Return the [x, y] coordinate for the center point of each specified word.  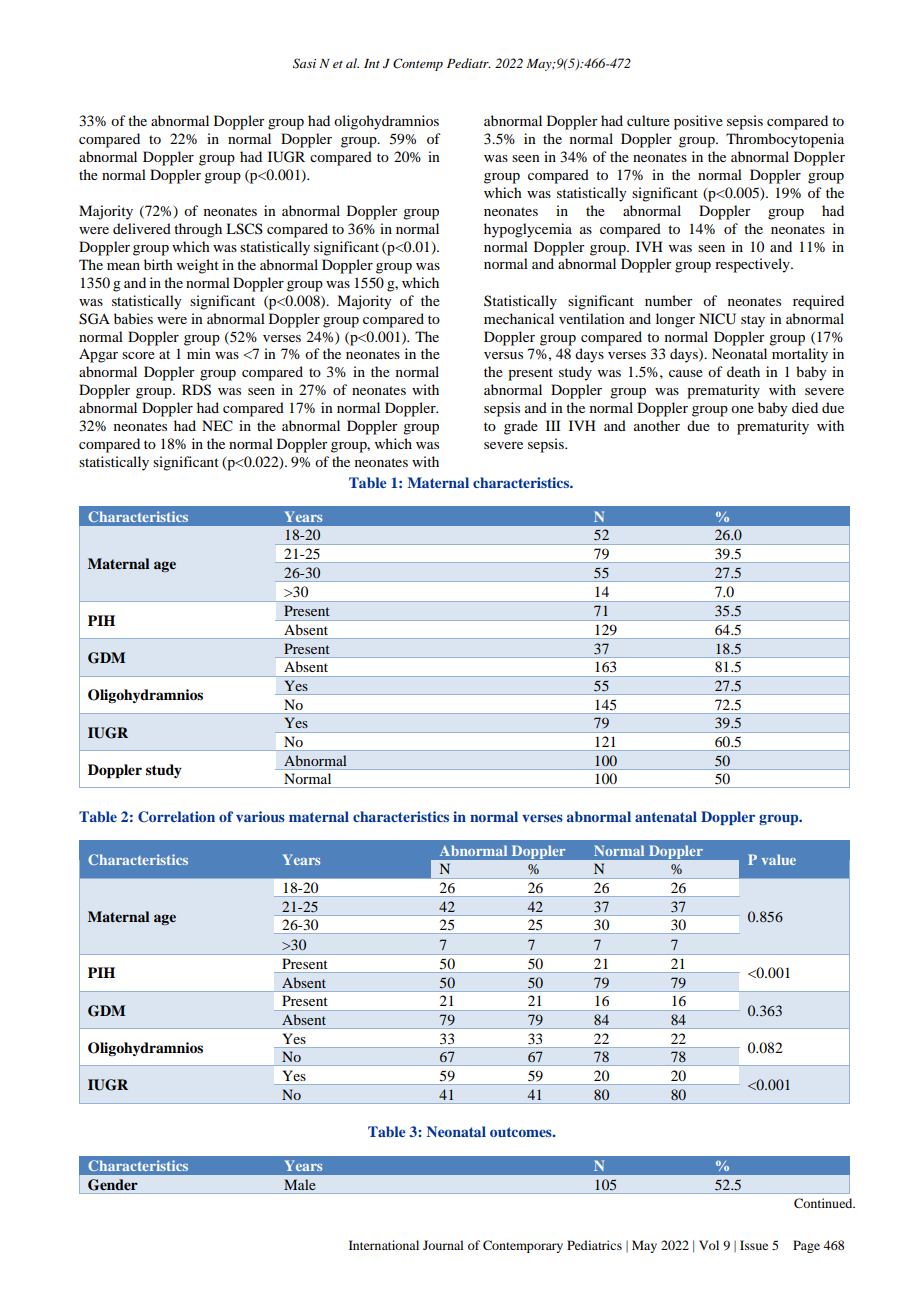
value [779, 859]
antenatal [666, 816]
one [742, 409]
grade [521, 427]
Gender [112, 1184]
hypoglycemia [528, 230]
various [260, 816]
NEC [217, 426]
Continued [824, 1203]
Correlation [176, 817]
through [198, 230]
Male [300, 1184]
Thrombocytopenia [785, 140]
